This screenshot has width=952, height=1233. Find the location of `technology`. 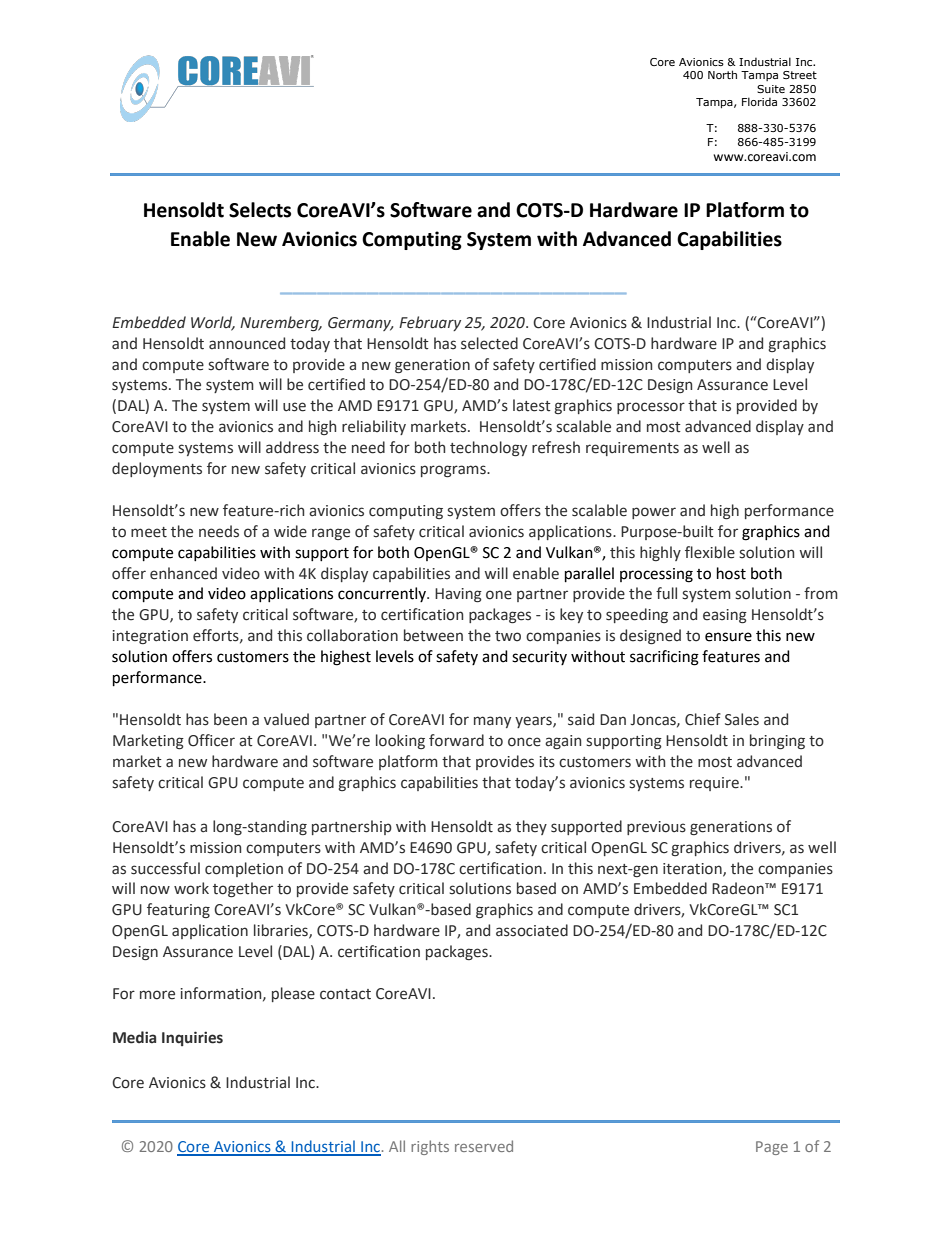

technology is located at coordinates (488, 448).
